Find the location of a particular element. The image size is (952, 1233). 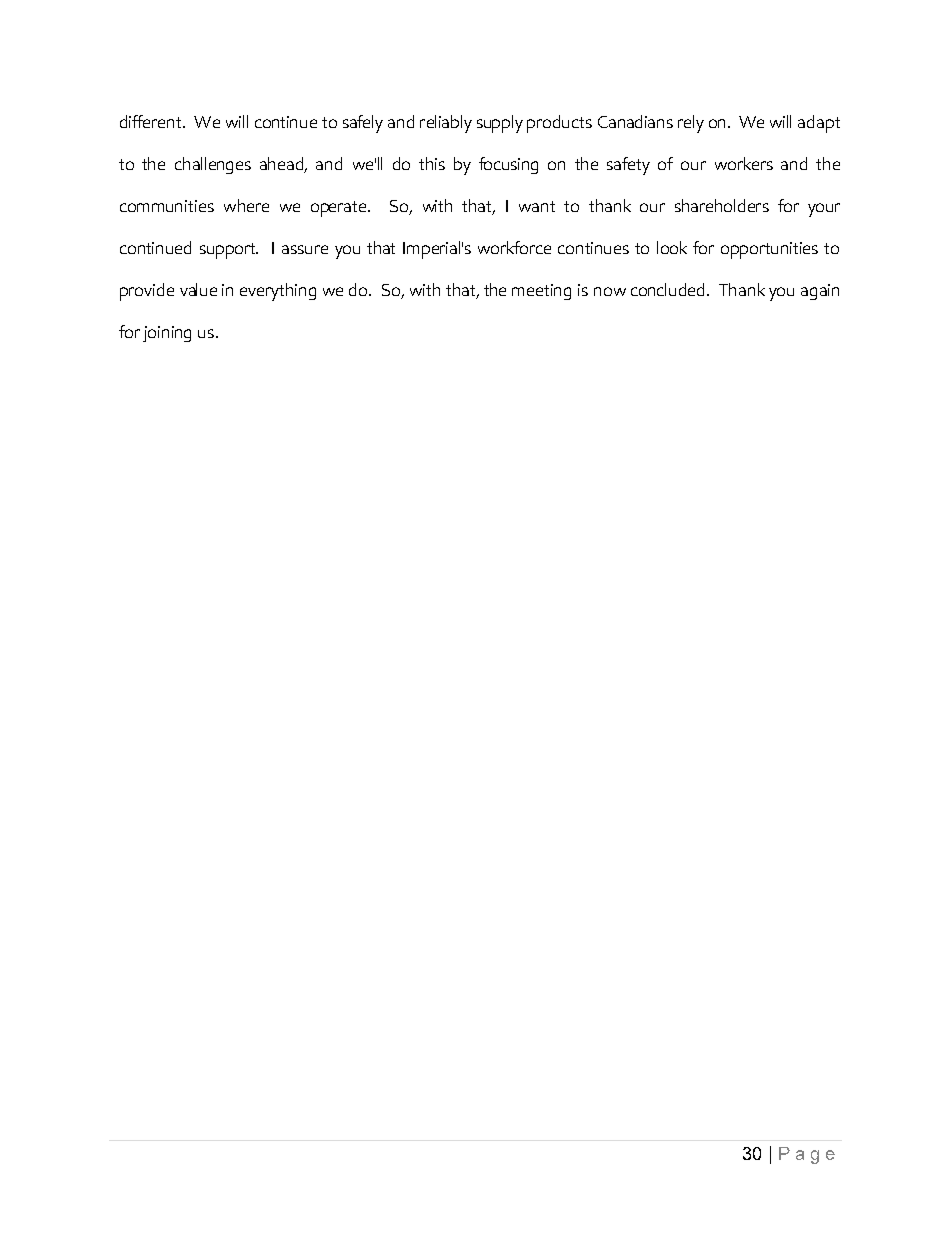

workforce is located at coordinates (514, 247).
